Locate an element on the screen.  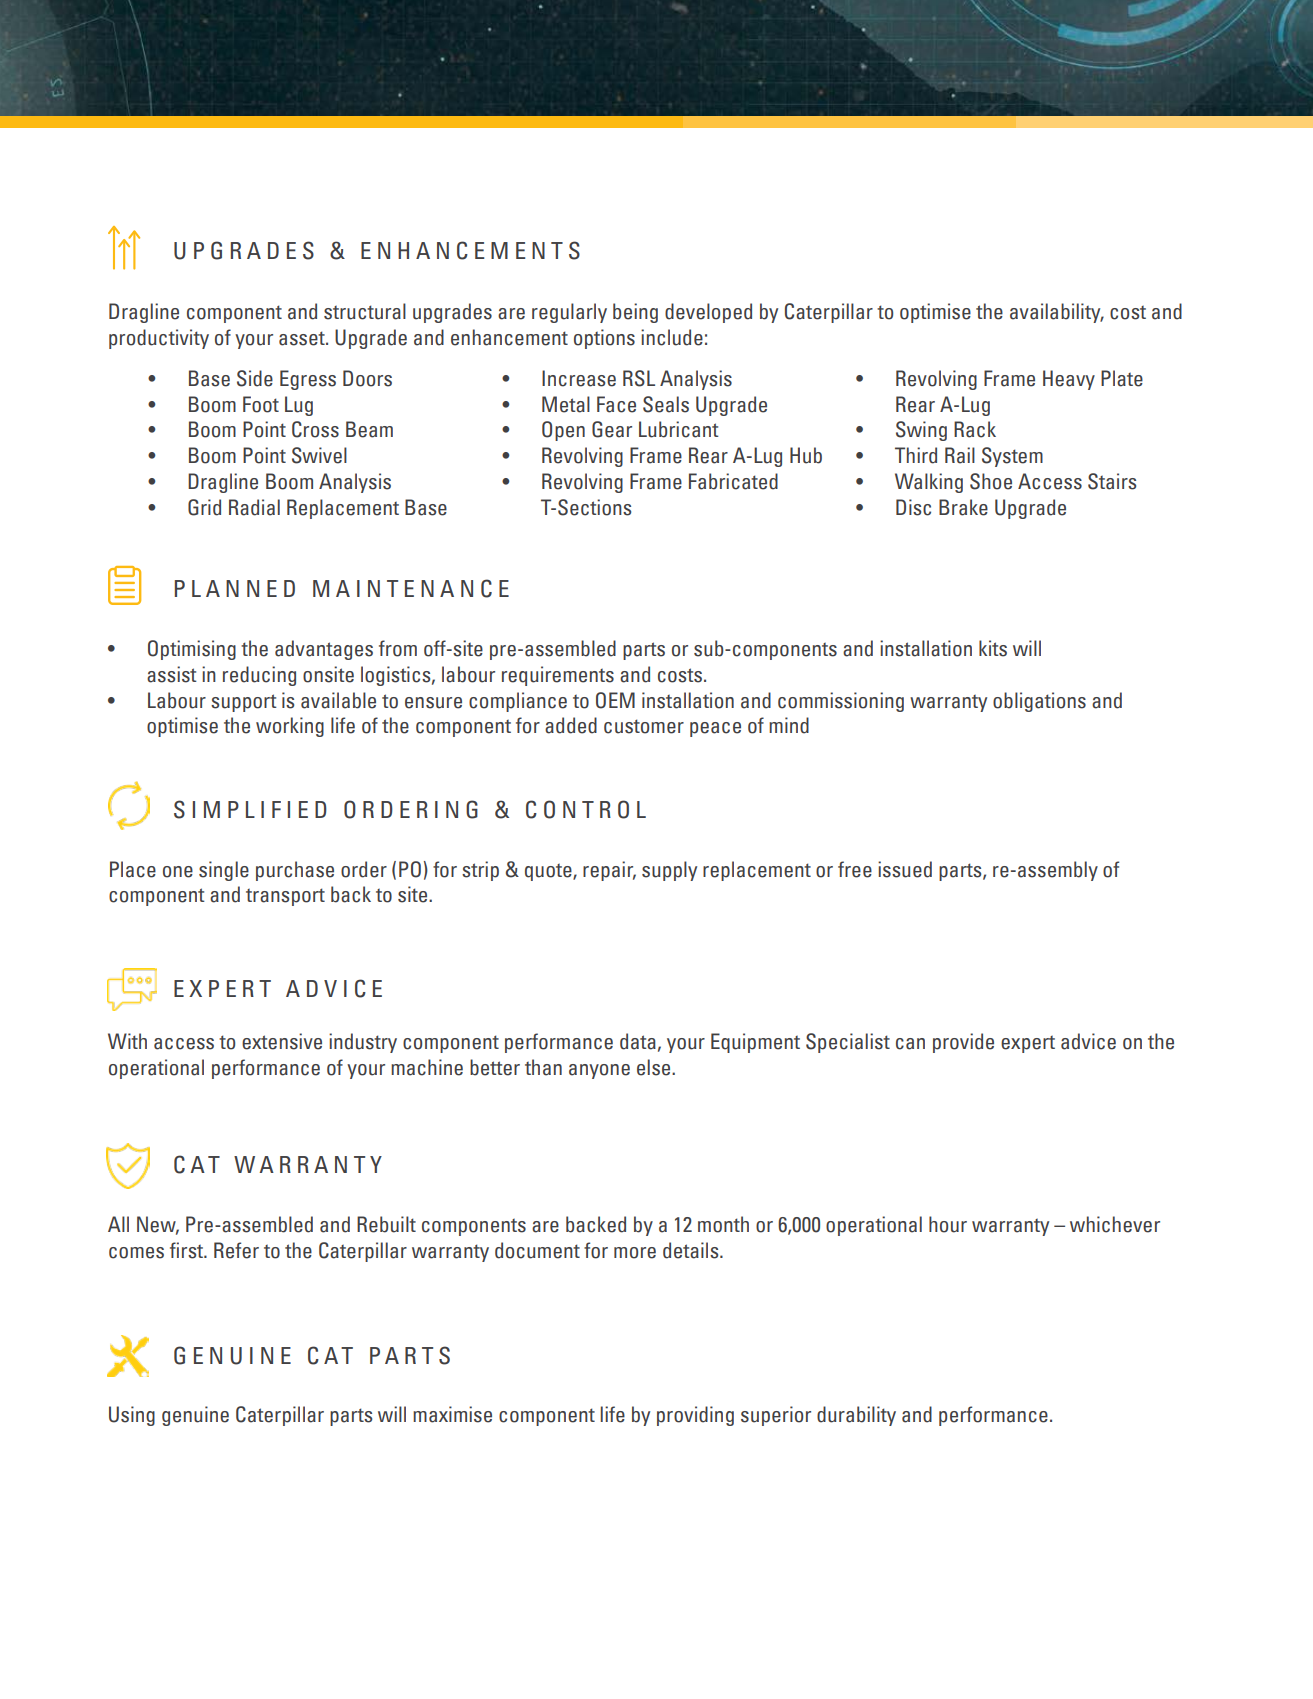
provide is located at coordinates (963, 1043).
